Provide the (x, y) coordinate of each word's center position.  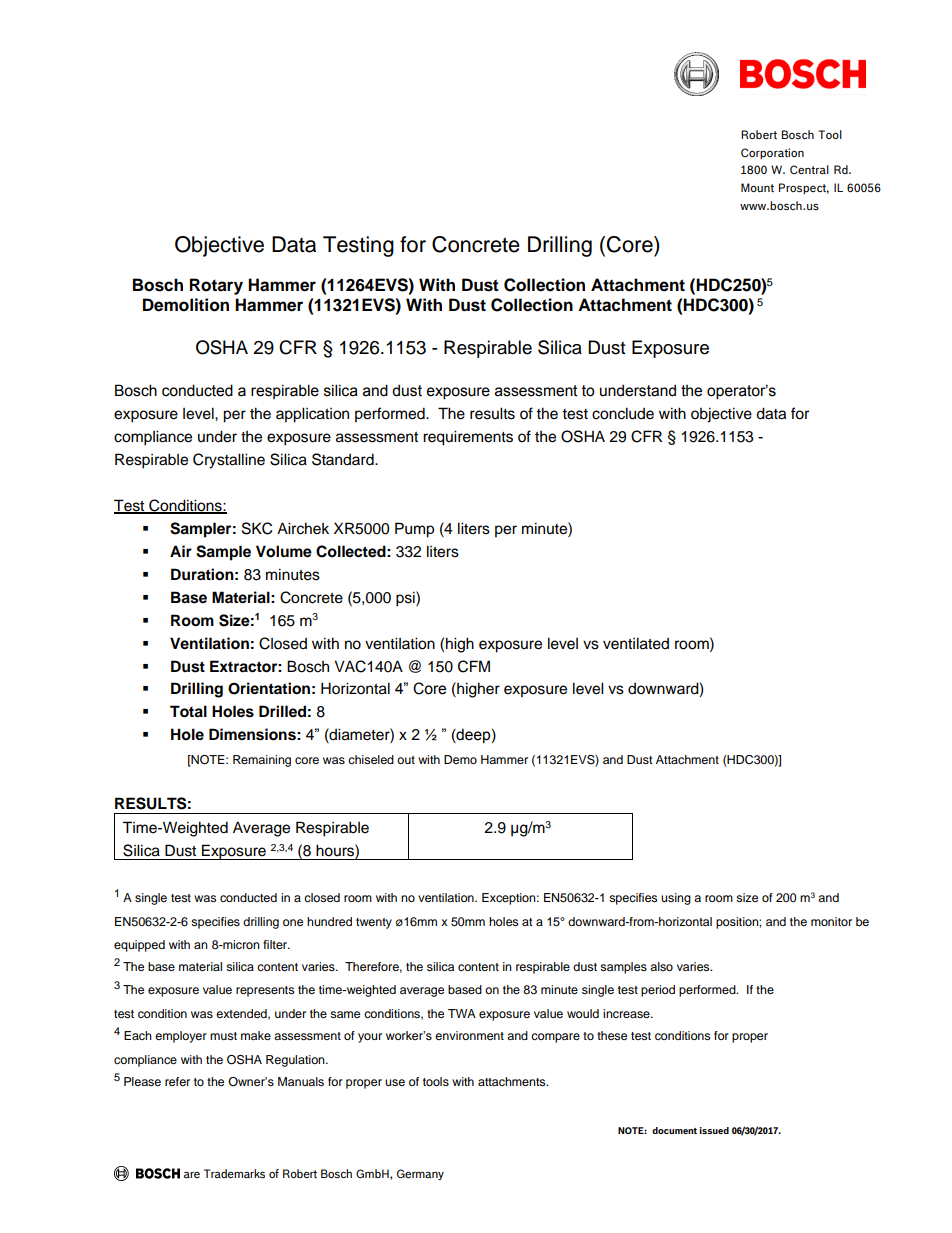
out (406, 760)
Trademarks (234, 1173)
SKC (257, 528)
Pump (414, 530)
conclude (623, 413)
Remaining (262, 761)
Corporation (772, 153)
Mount (757, 187)
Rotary (216, 286)
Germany (420, 1174)
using (676, 899)
